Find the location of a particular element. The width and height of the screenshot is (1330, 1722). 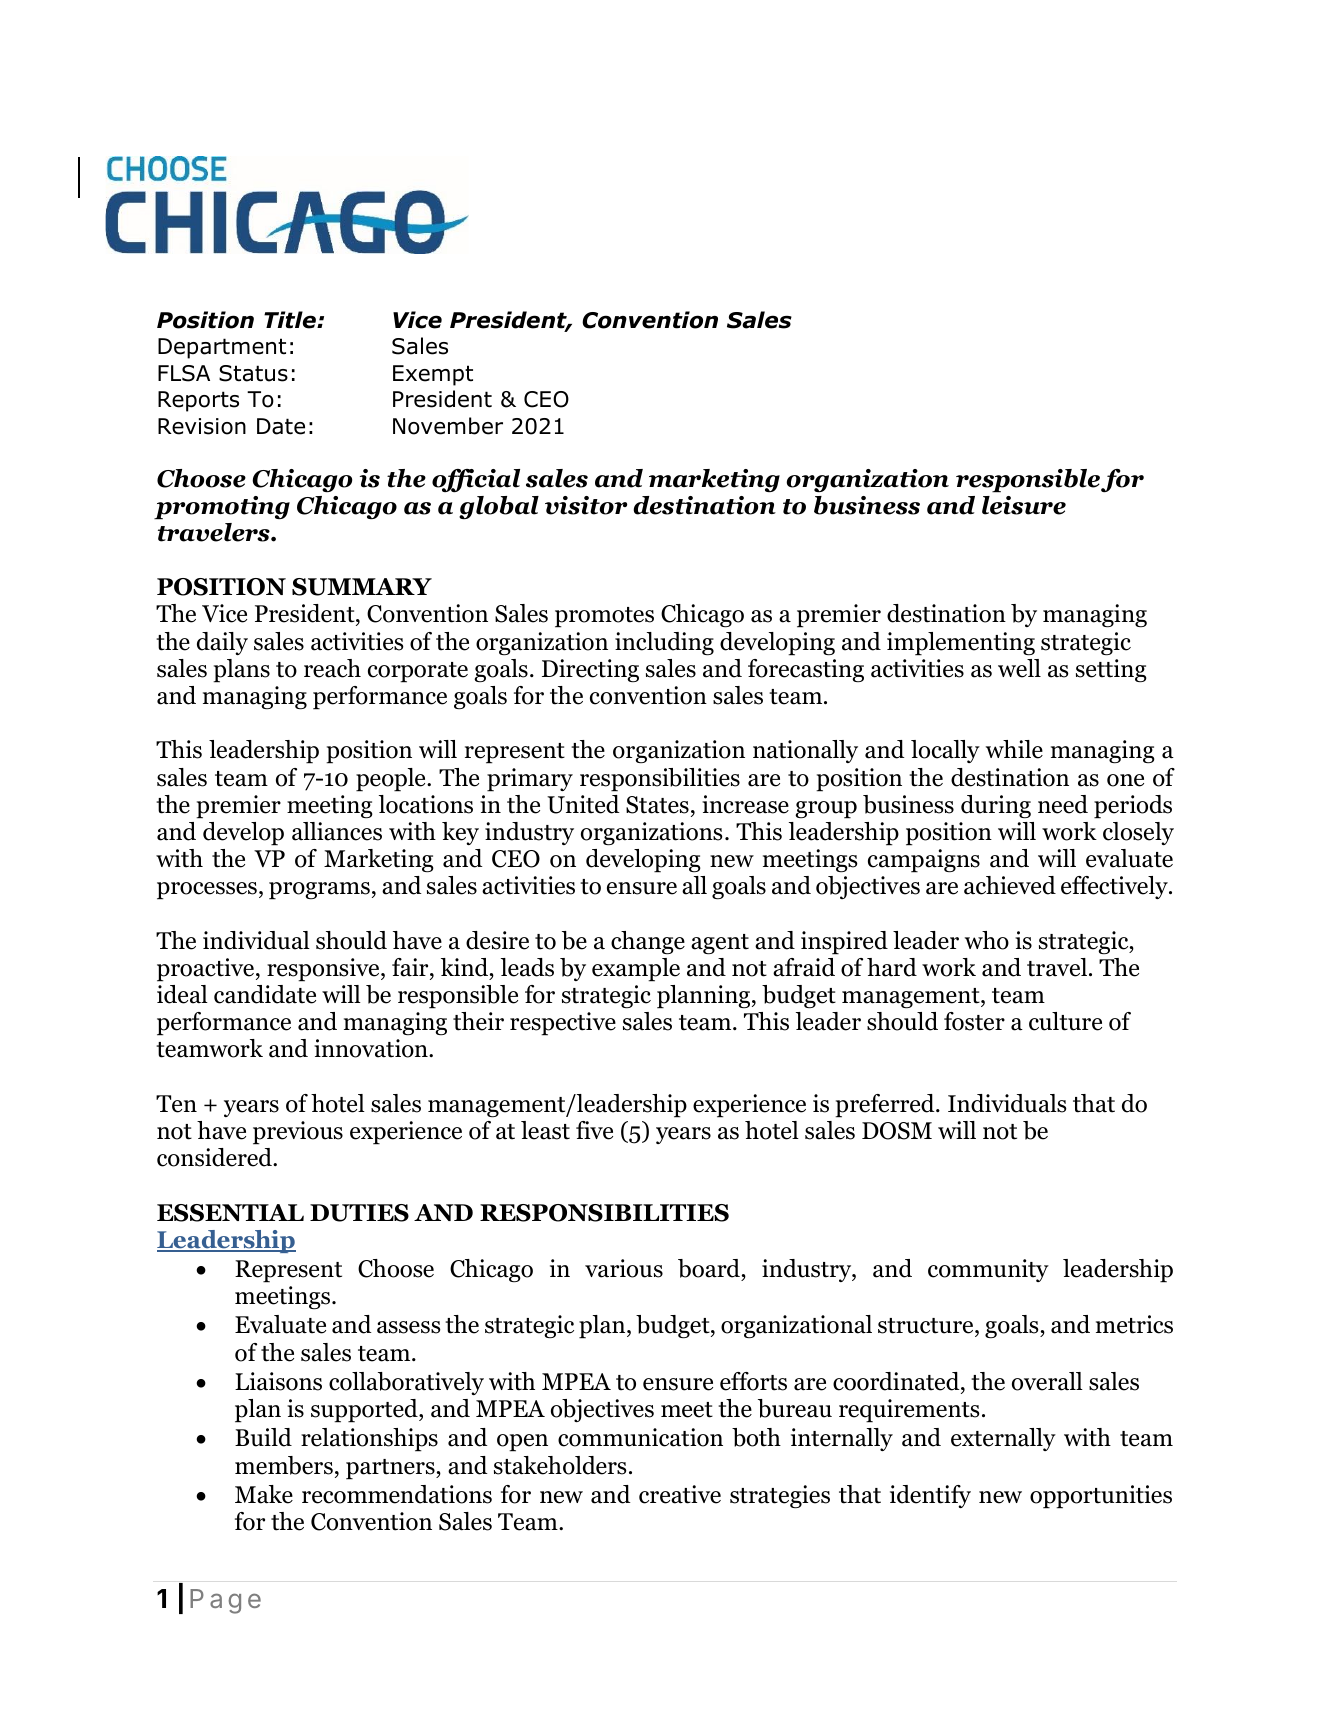

visitor is located at coordinates (586, 505).
